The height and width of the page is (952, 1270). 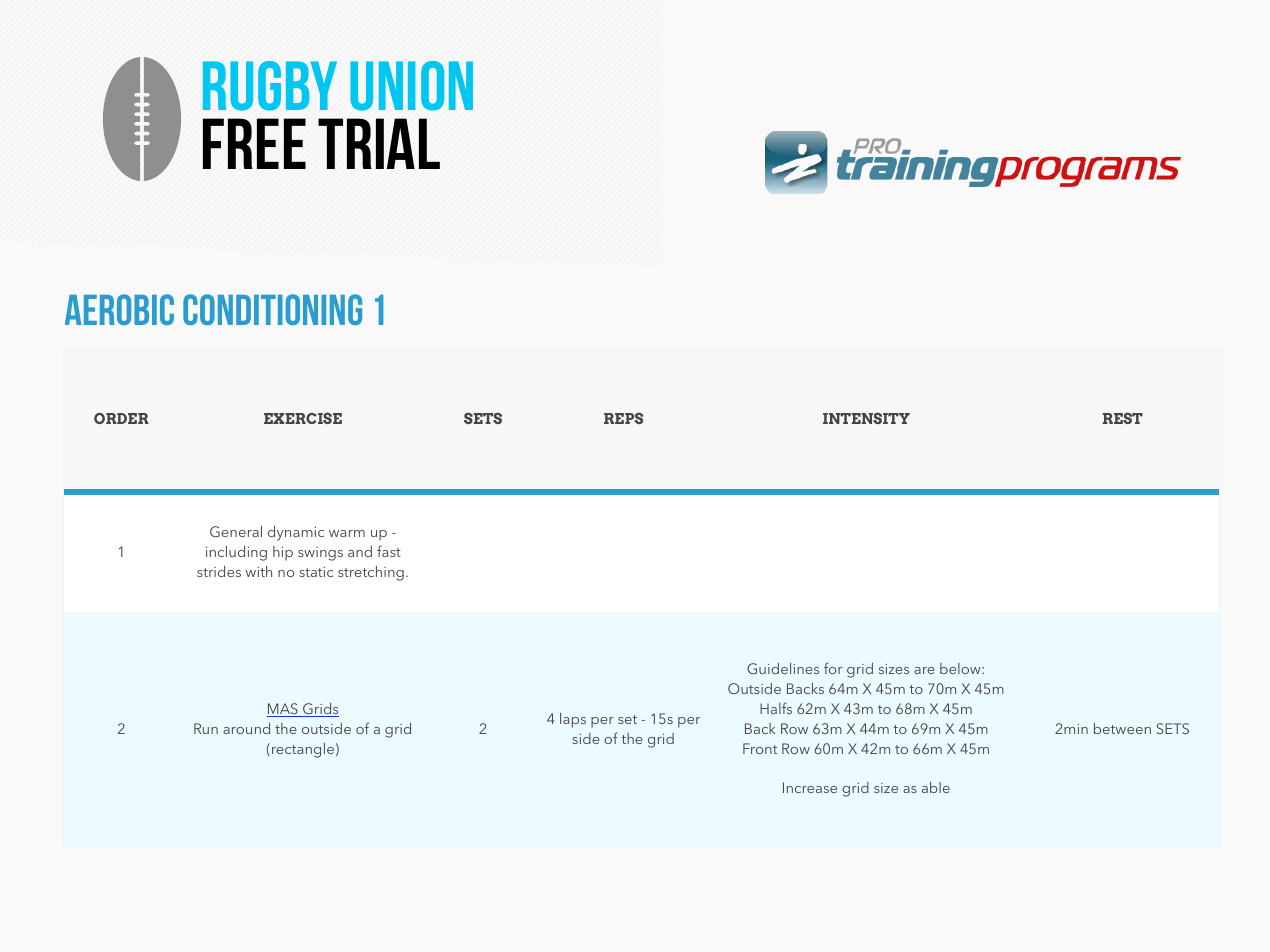 I want to click on rectangle, so click(x=303, y=750).
